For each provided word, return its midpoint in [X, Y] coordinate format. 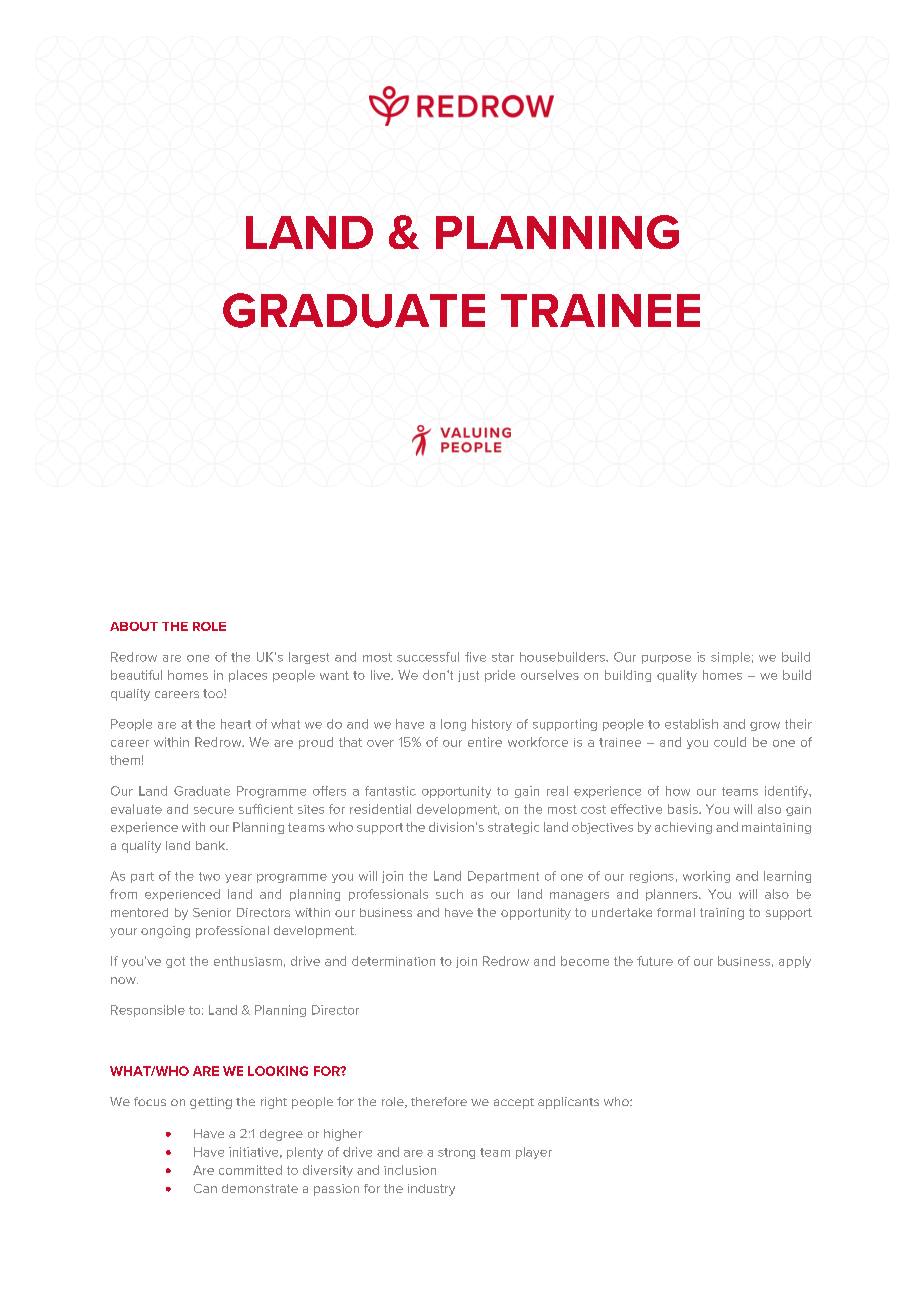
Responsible [148, 1011]
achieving [683, 828]
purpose [666, 659]
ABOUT [134, 626]
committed [250, 1170]
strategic [513, 828]
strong [456, 1153]
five [475, 657]
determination [393, 961]
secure [214, 810]
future [655, 961]
